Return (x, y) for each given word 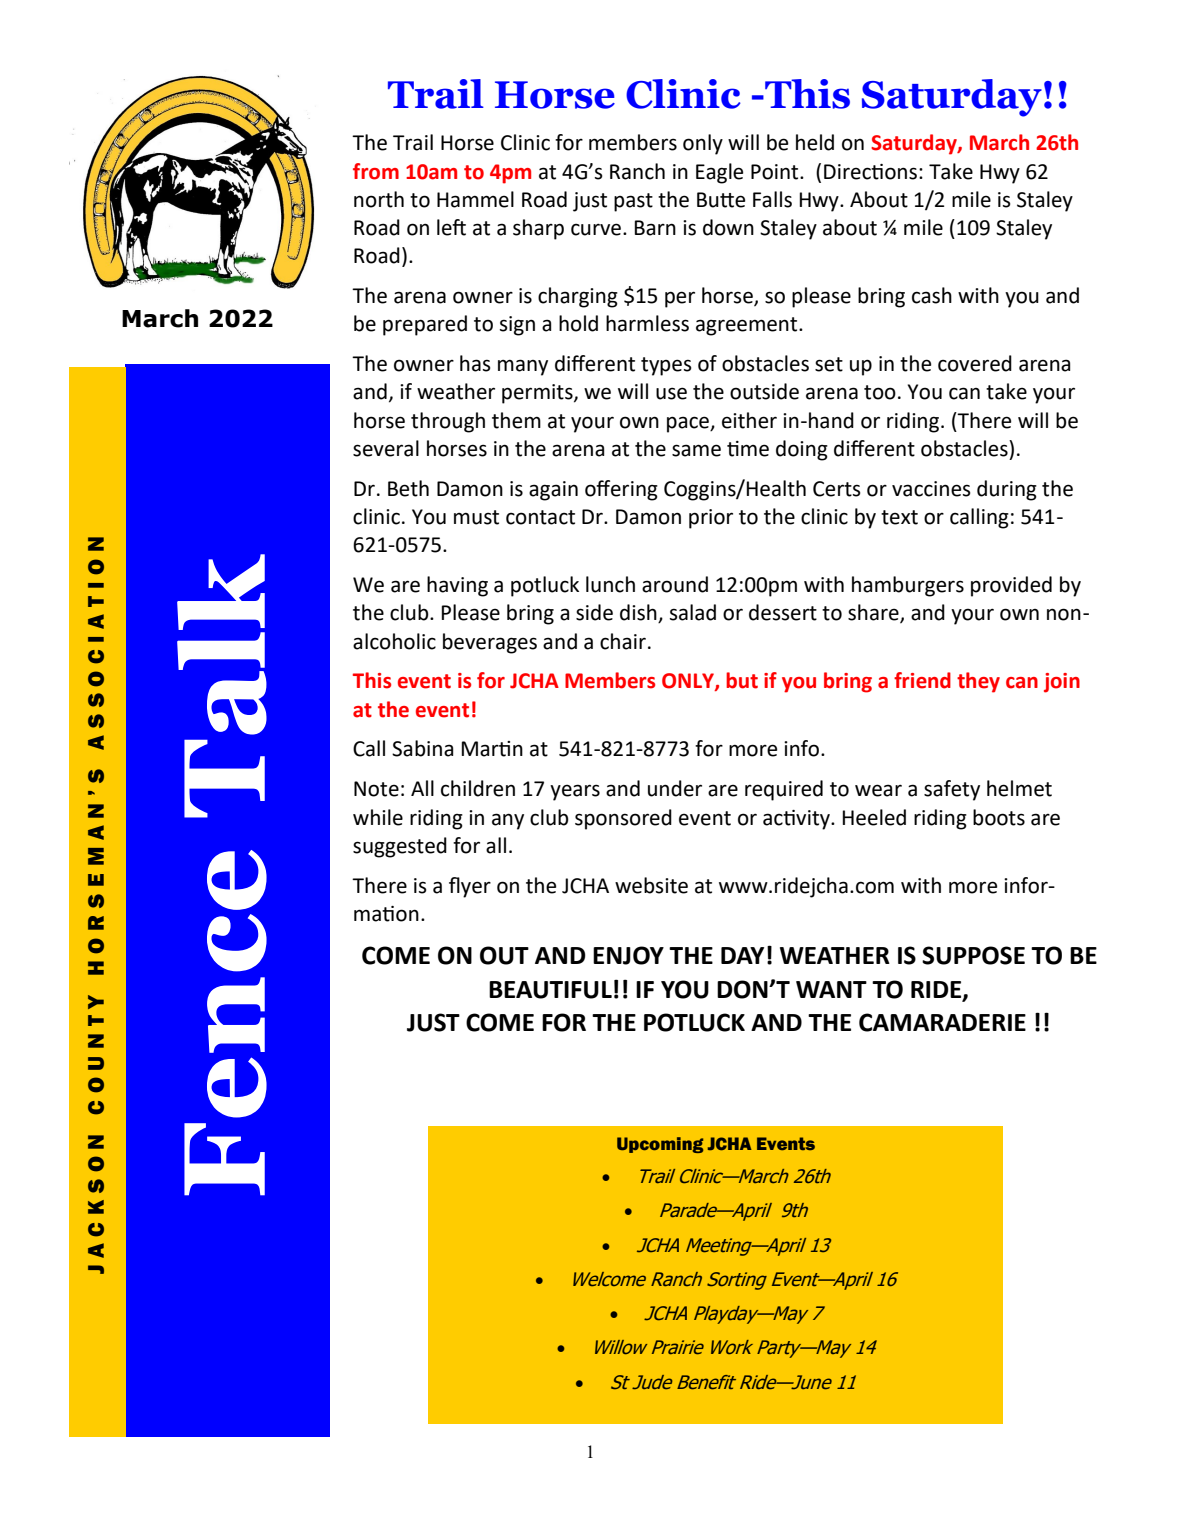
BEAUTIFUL (550, 990)
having (457, 586)
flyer (470, 887)
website (651, 885)
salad (693, 612)
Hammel (475, 199)
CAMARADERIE (942, 1022)
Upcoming (660, 1145)
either (749, 420)
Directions (870, 172)
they (978, 682)
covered (975, 363)
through (448, 422)
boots (999, 817)
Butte (721, 200)
